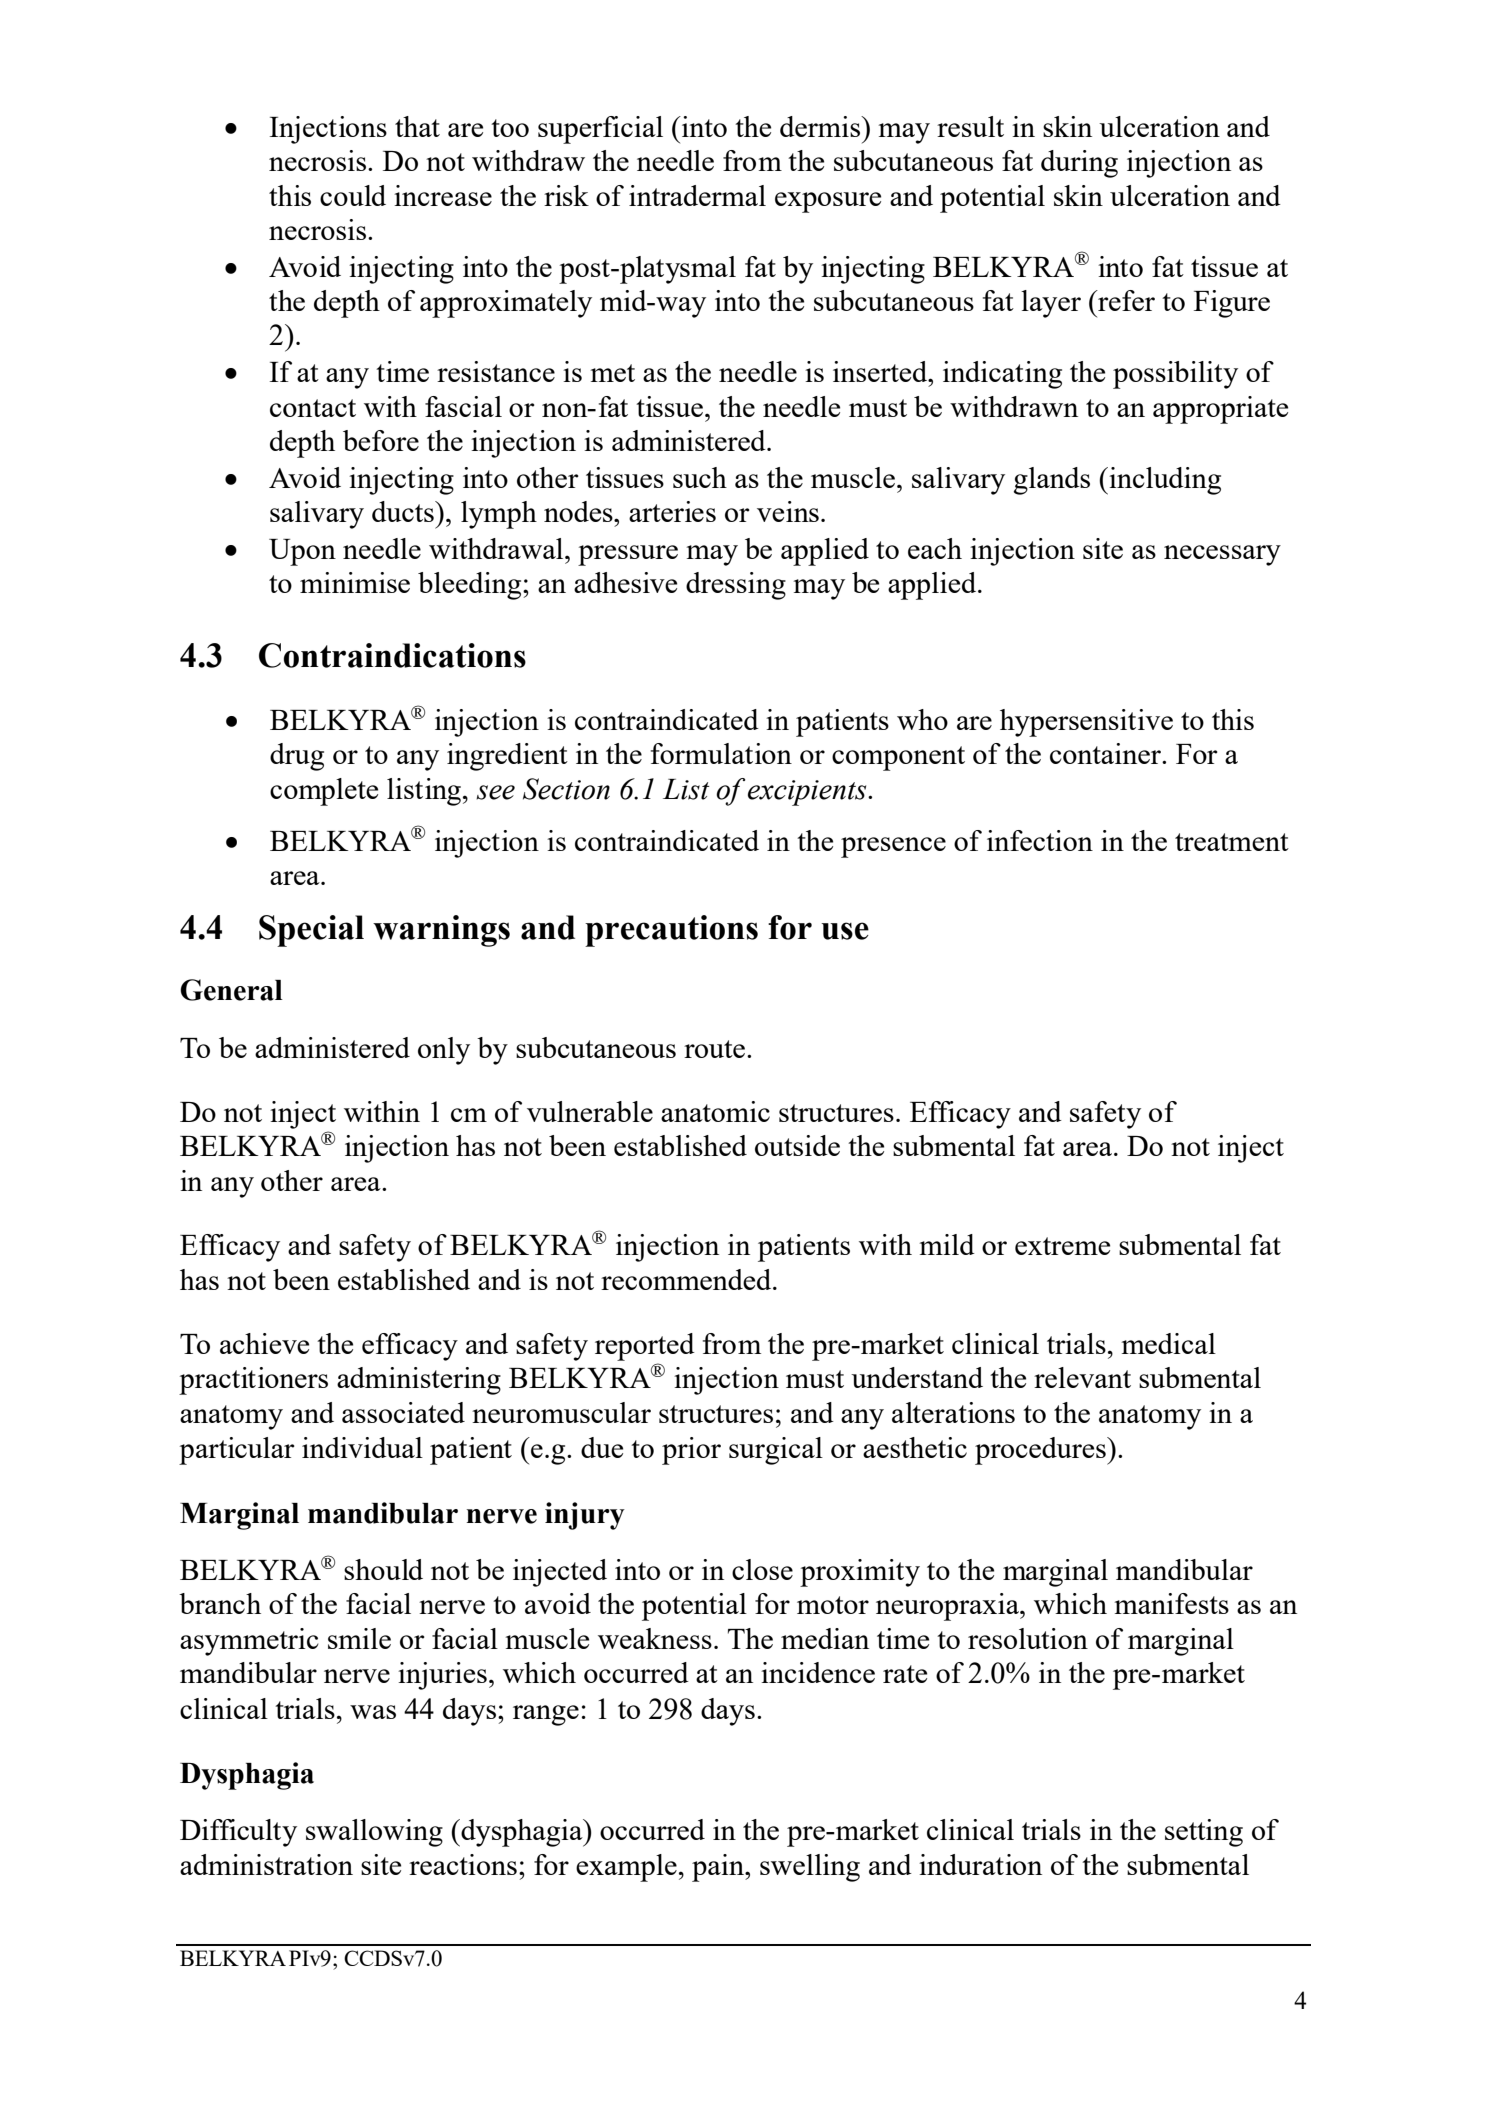 The height and width of the screenshot is (2103, 1487). What do you see at coordinates (719, 1868) in the screenshot?
I see `pain` at bounding box center [719, 1868].
